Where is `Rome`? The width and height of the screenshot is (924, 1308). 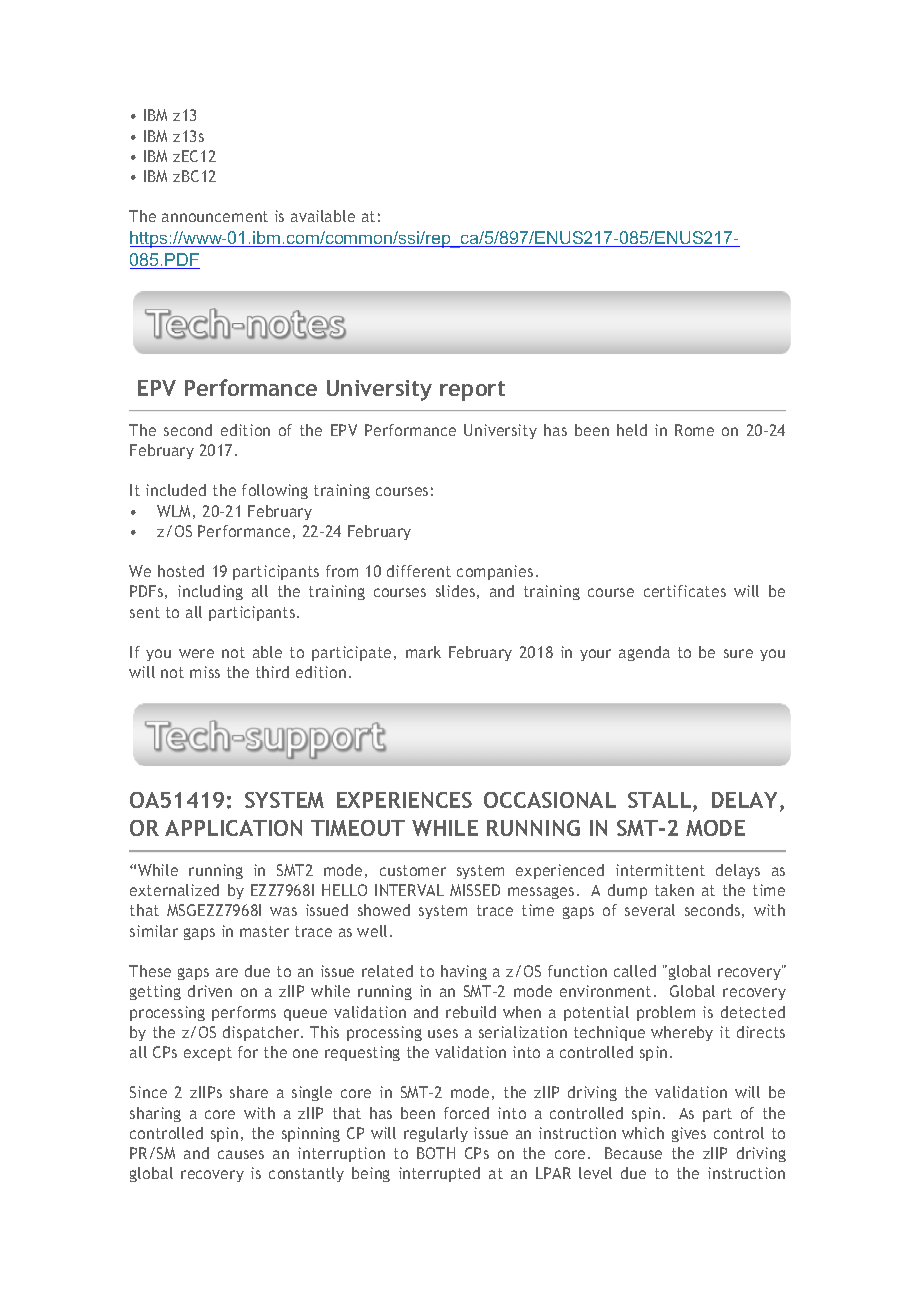 Rome is located at coordinates (694, 430).
